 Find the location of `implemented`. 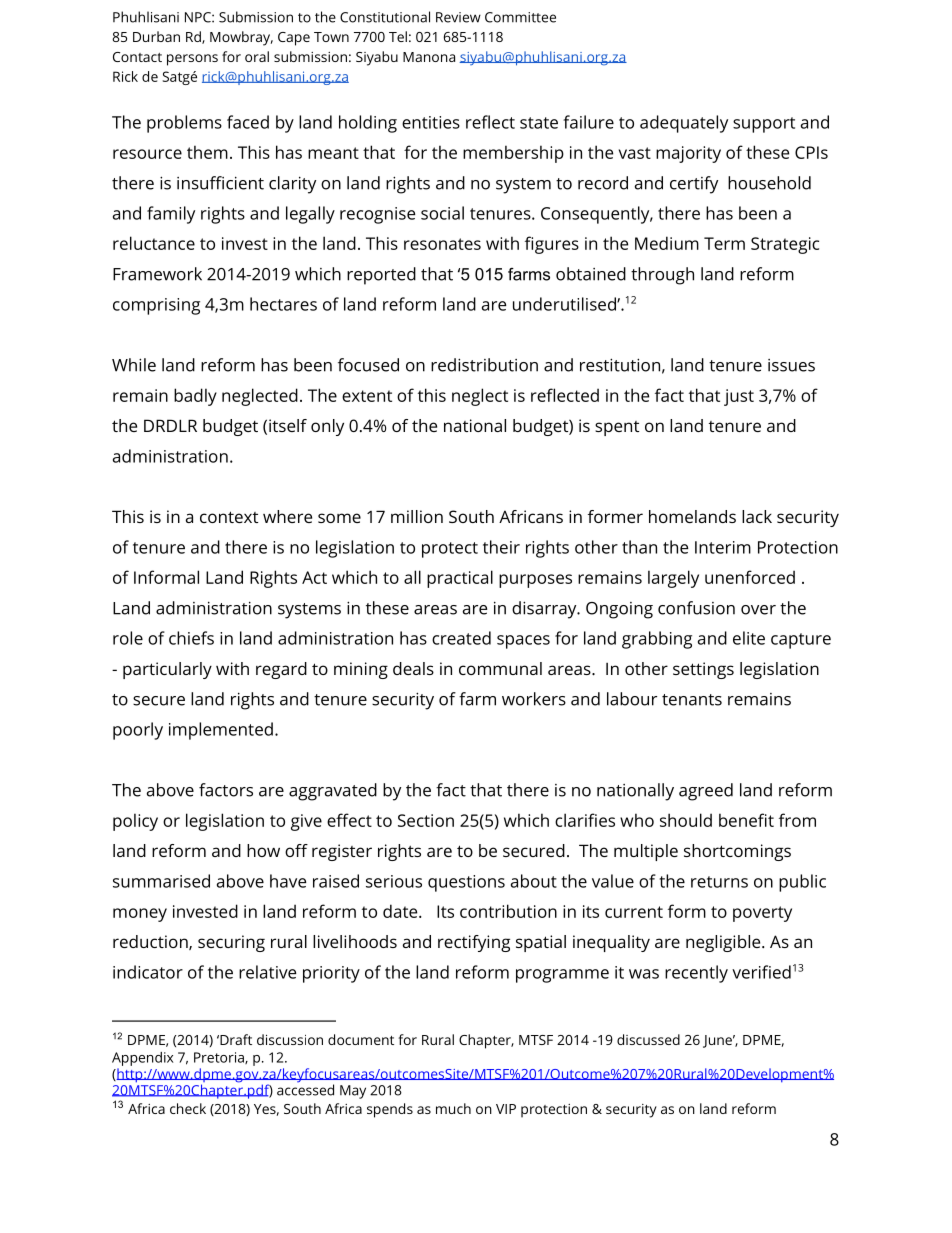

implemented is located at coordinates (221, 731).
